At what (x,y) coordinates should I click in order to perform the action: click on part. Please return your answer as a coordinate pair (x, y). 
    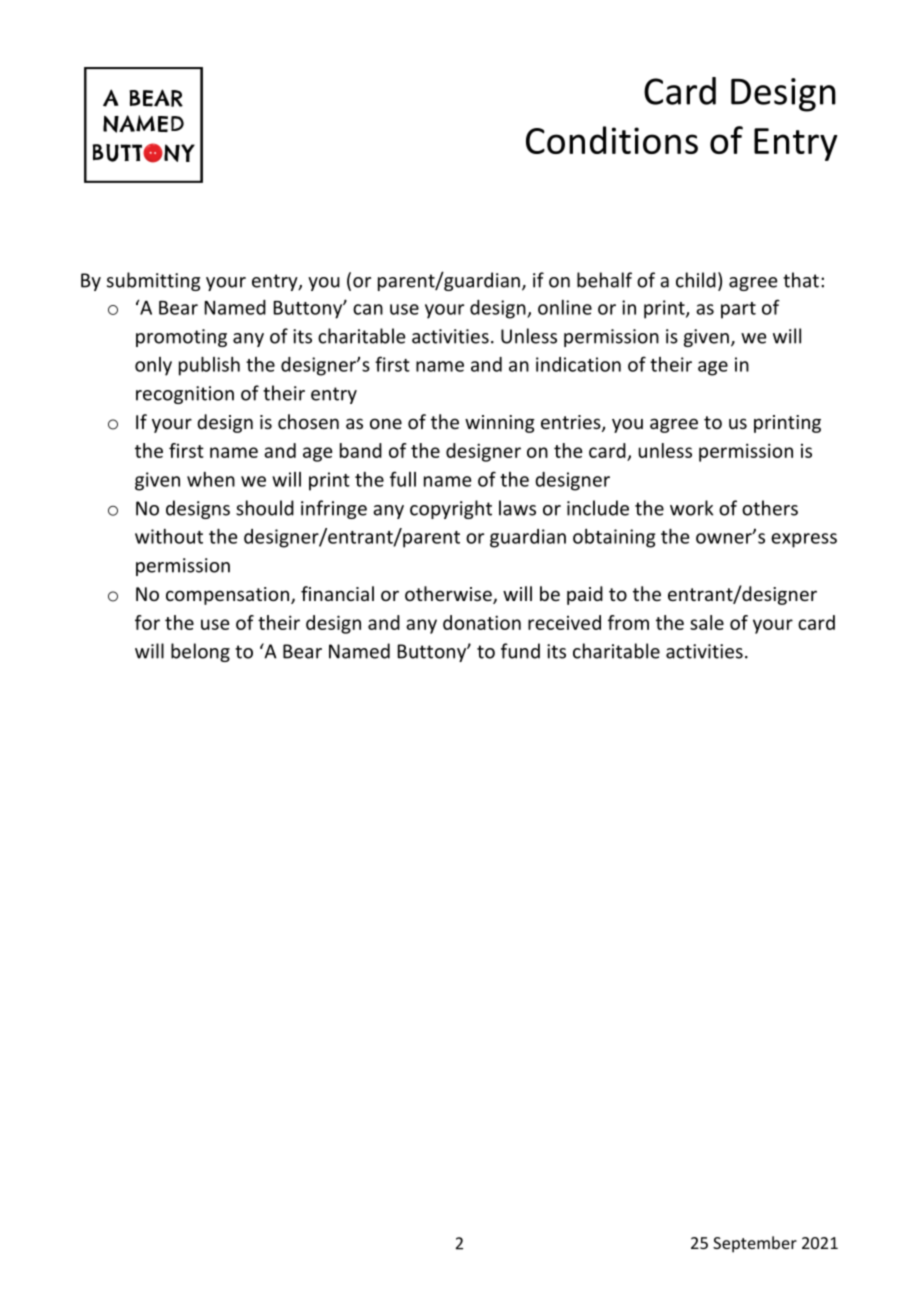
    Looking at the image, I should click on (738, 310).
